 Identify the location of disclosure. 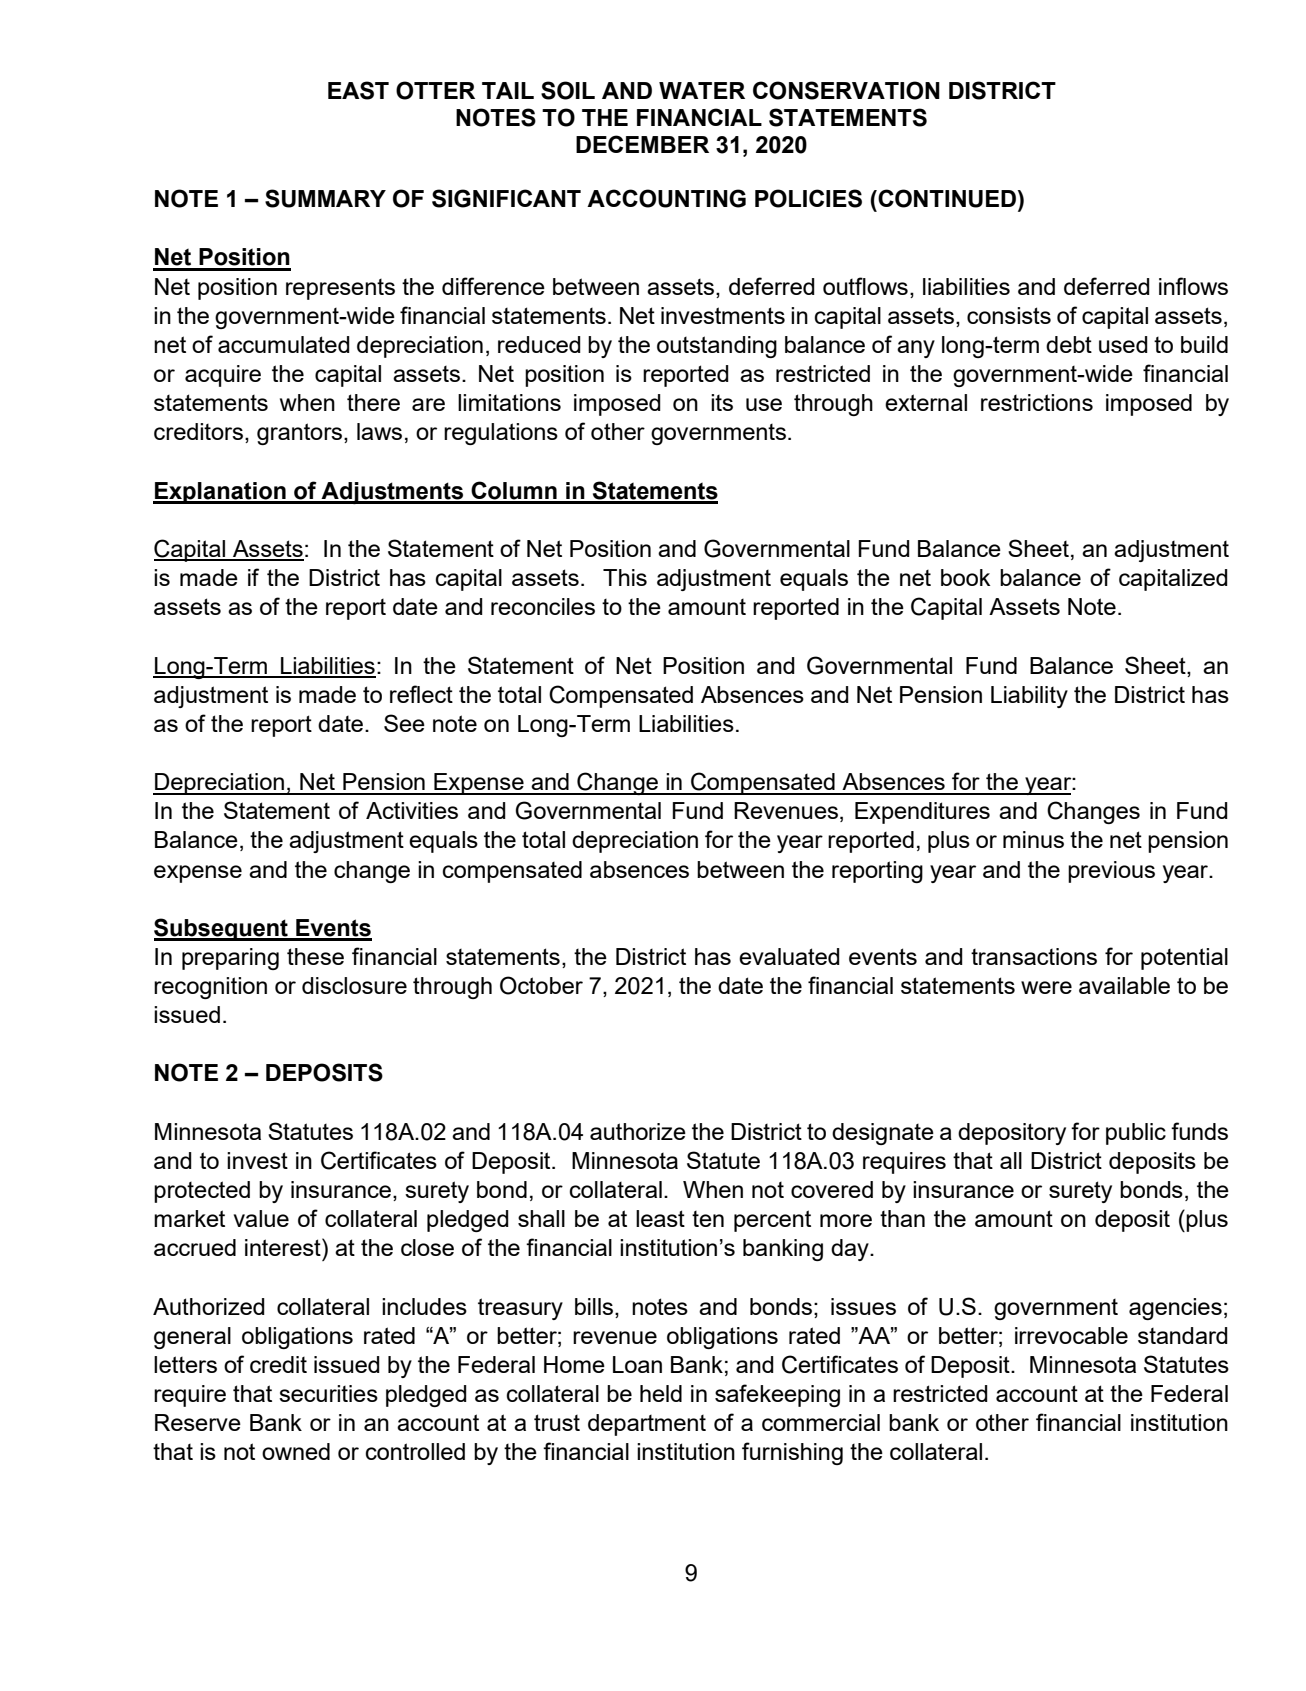
(354, 985).
